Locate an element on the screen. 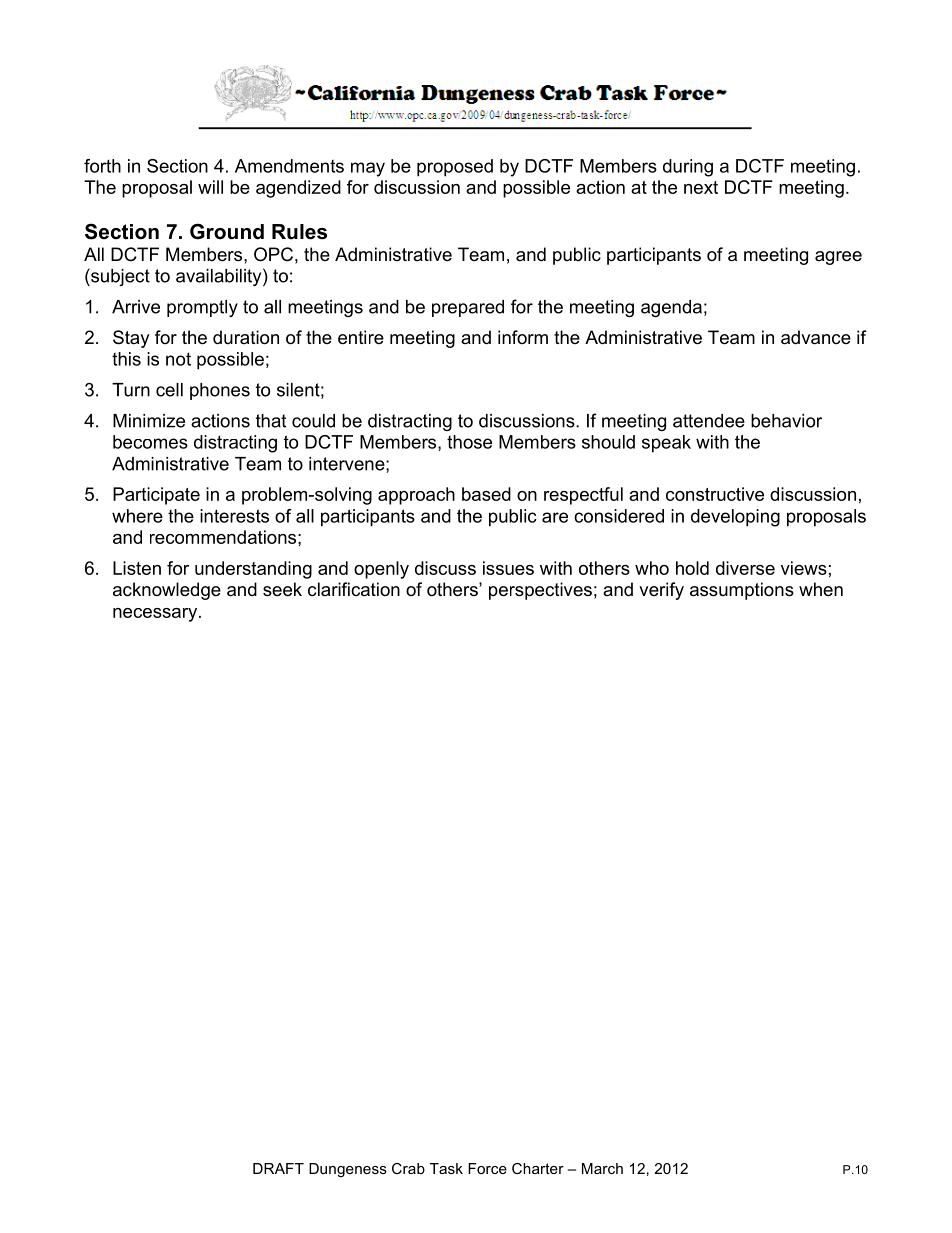  next is located at coordinates (701, 187).
